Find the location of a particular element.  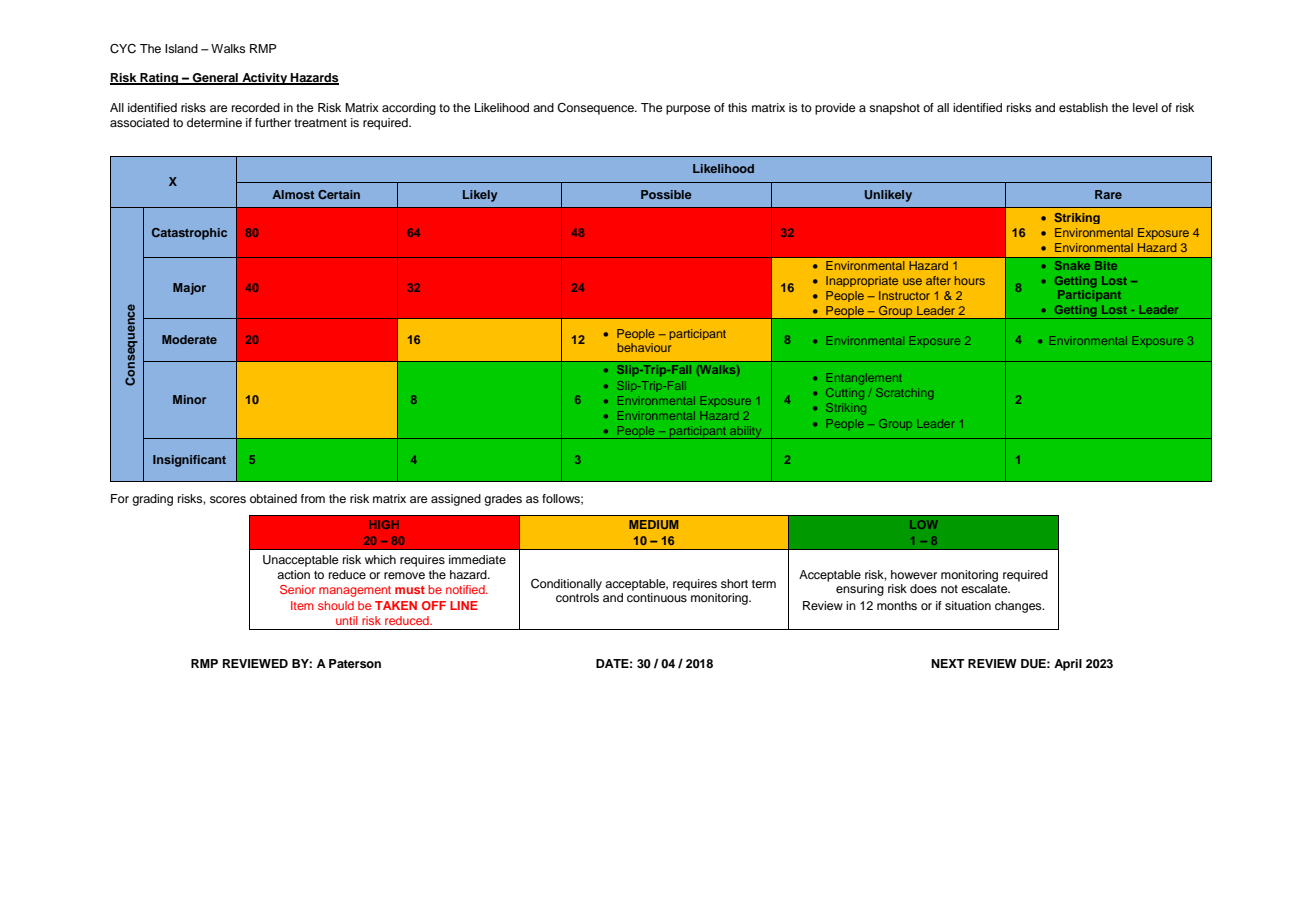

Paterson is located at coordinates (355, 663).
